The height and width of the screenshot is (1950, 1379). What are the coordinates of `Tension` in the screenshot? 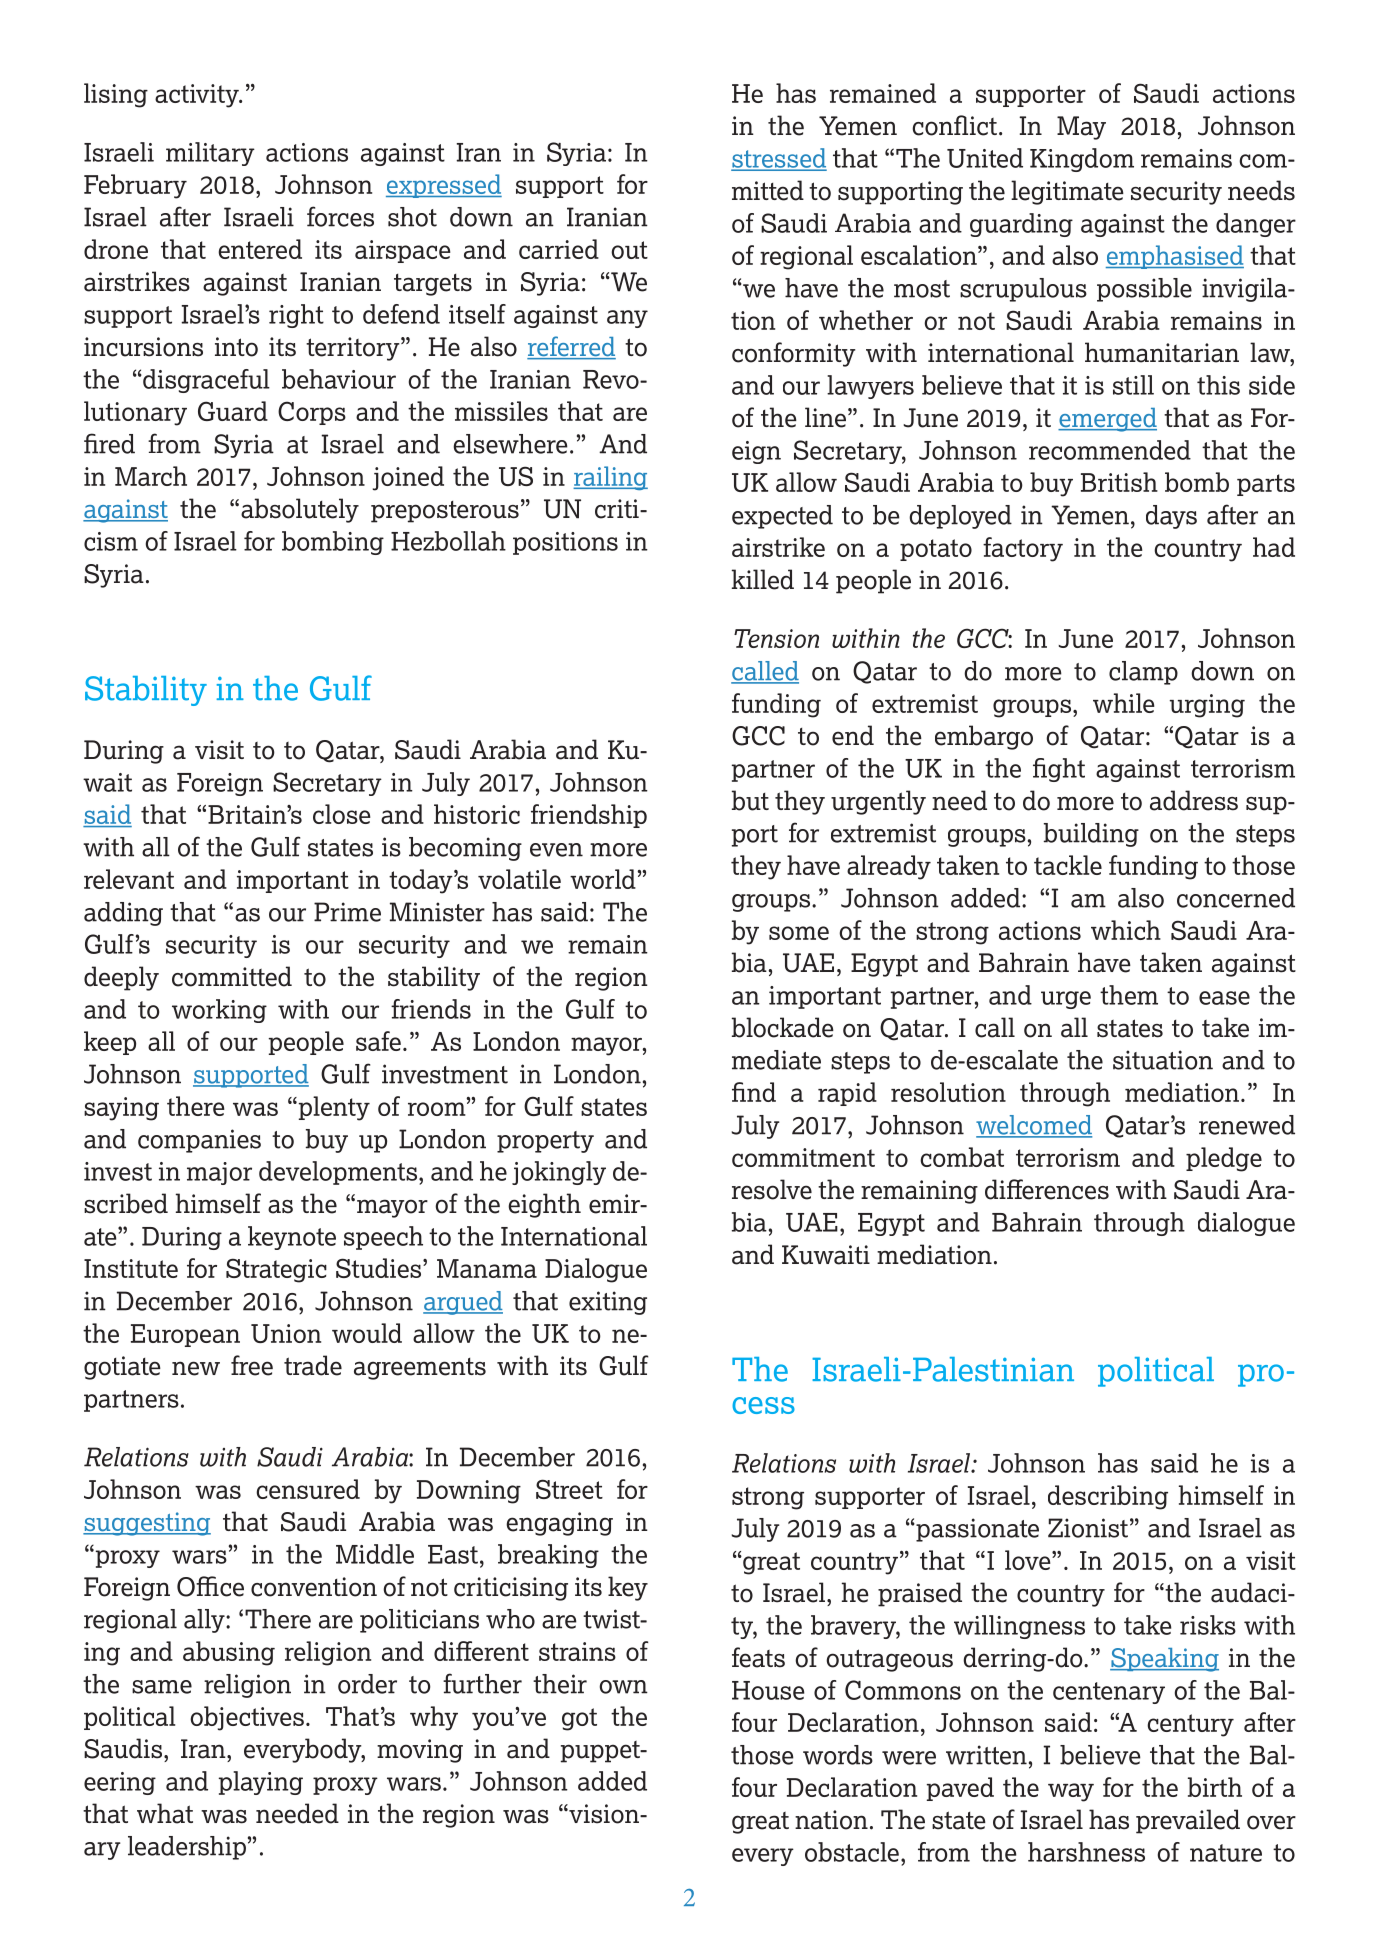 It's located at (776, 638).
